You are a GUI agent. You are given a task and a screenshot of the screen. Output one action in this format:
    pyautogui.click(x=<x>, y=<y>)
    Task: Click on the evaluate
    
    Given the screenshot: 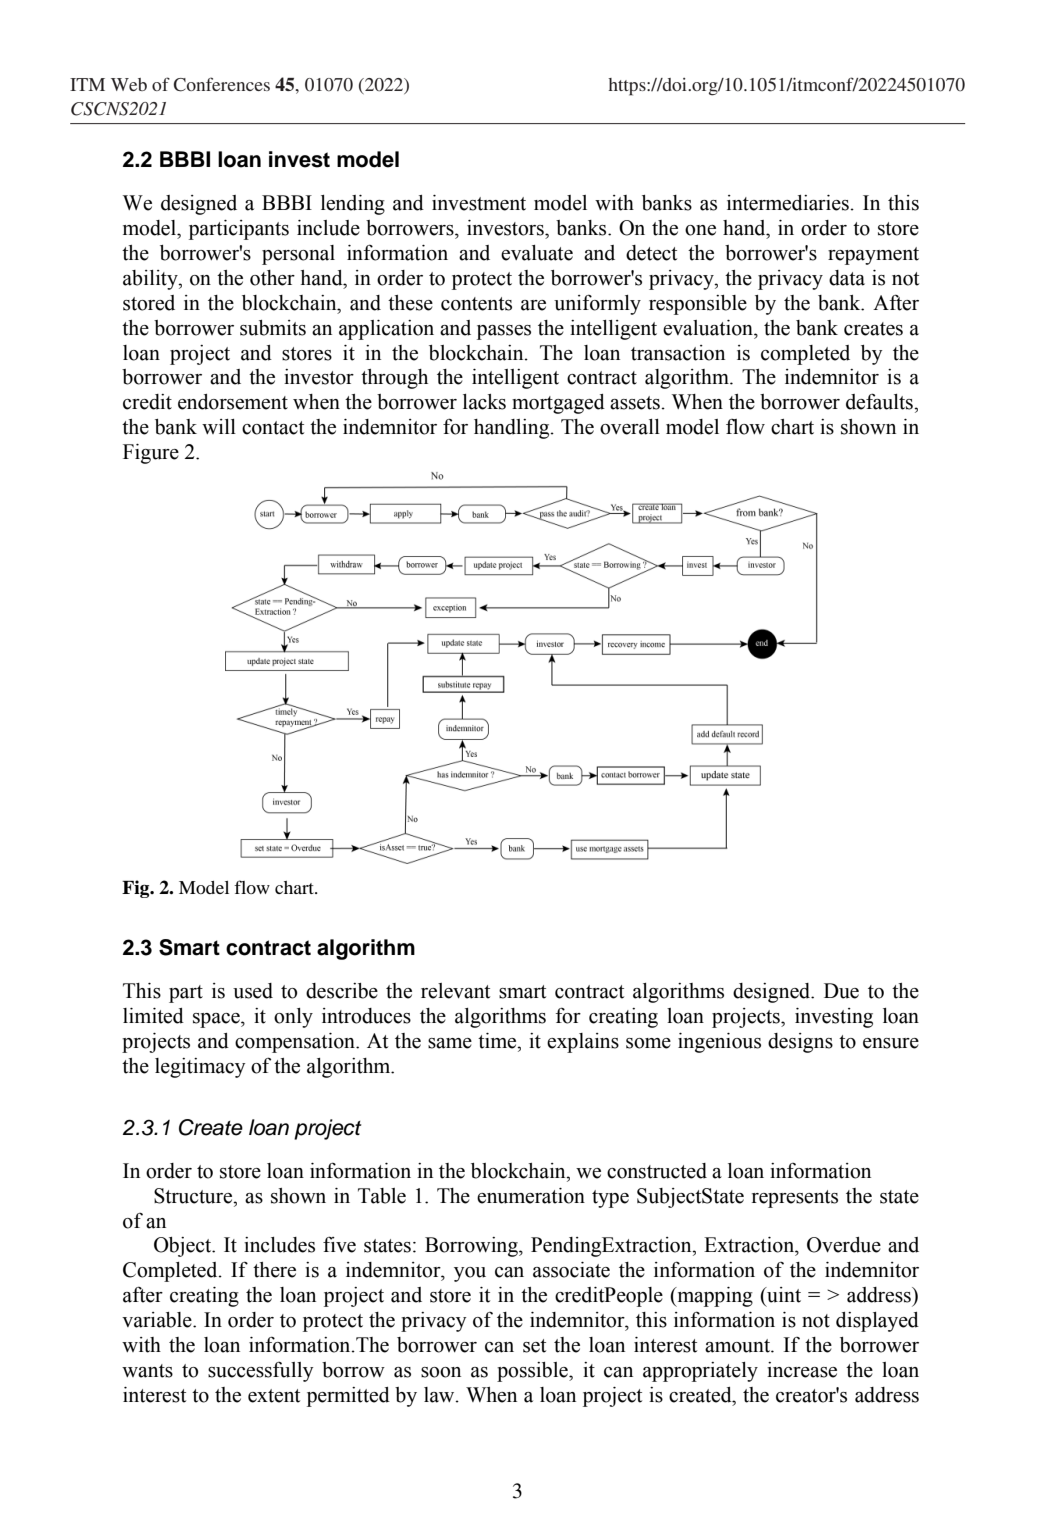 What is the action you would take?
    pyautogui.click(x=537, y=253)
